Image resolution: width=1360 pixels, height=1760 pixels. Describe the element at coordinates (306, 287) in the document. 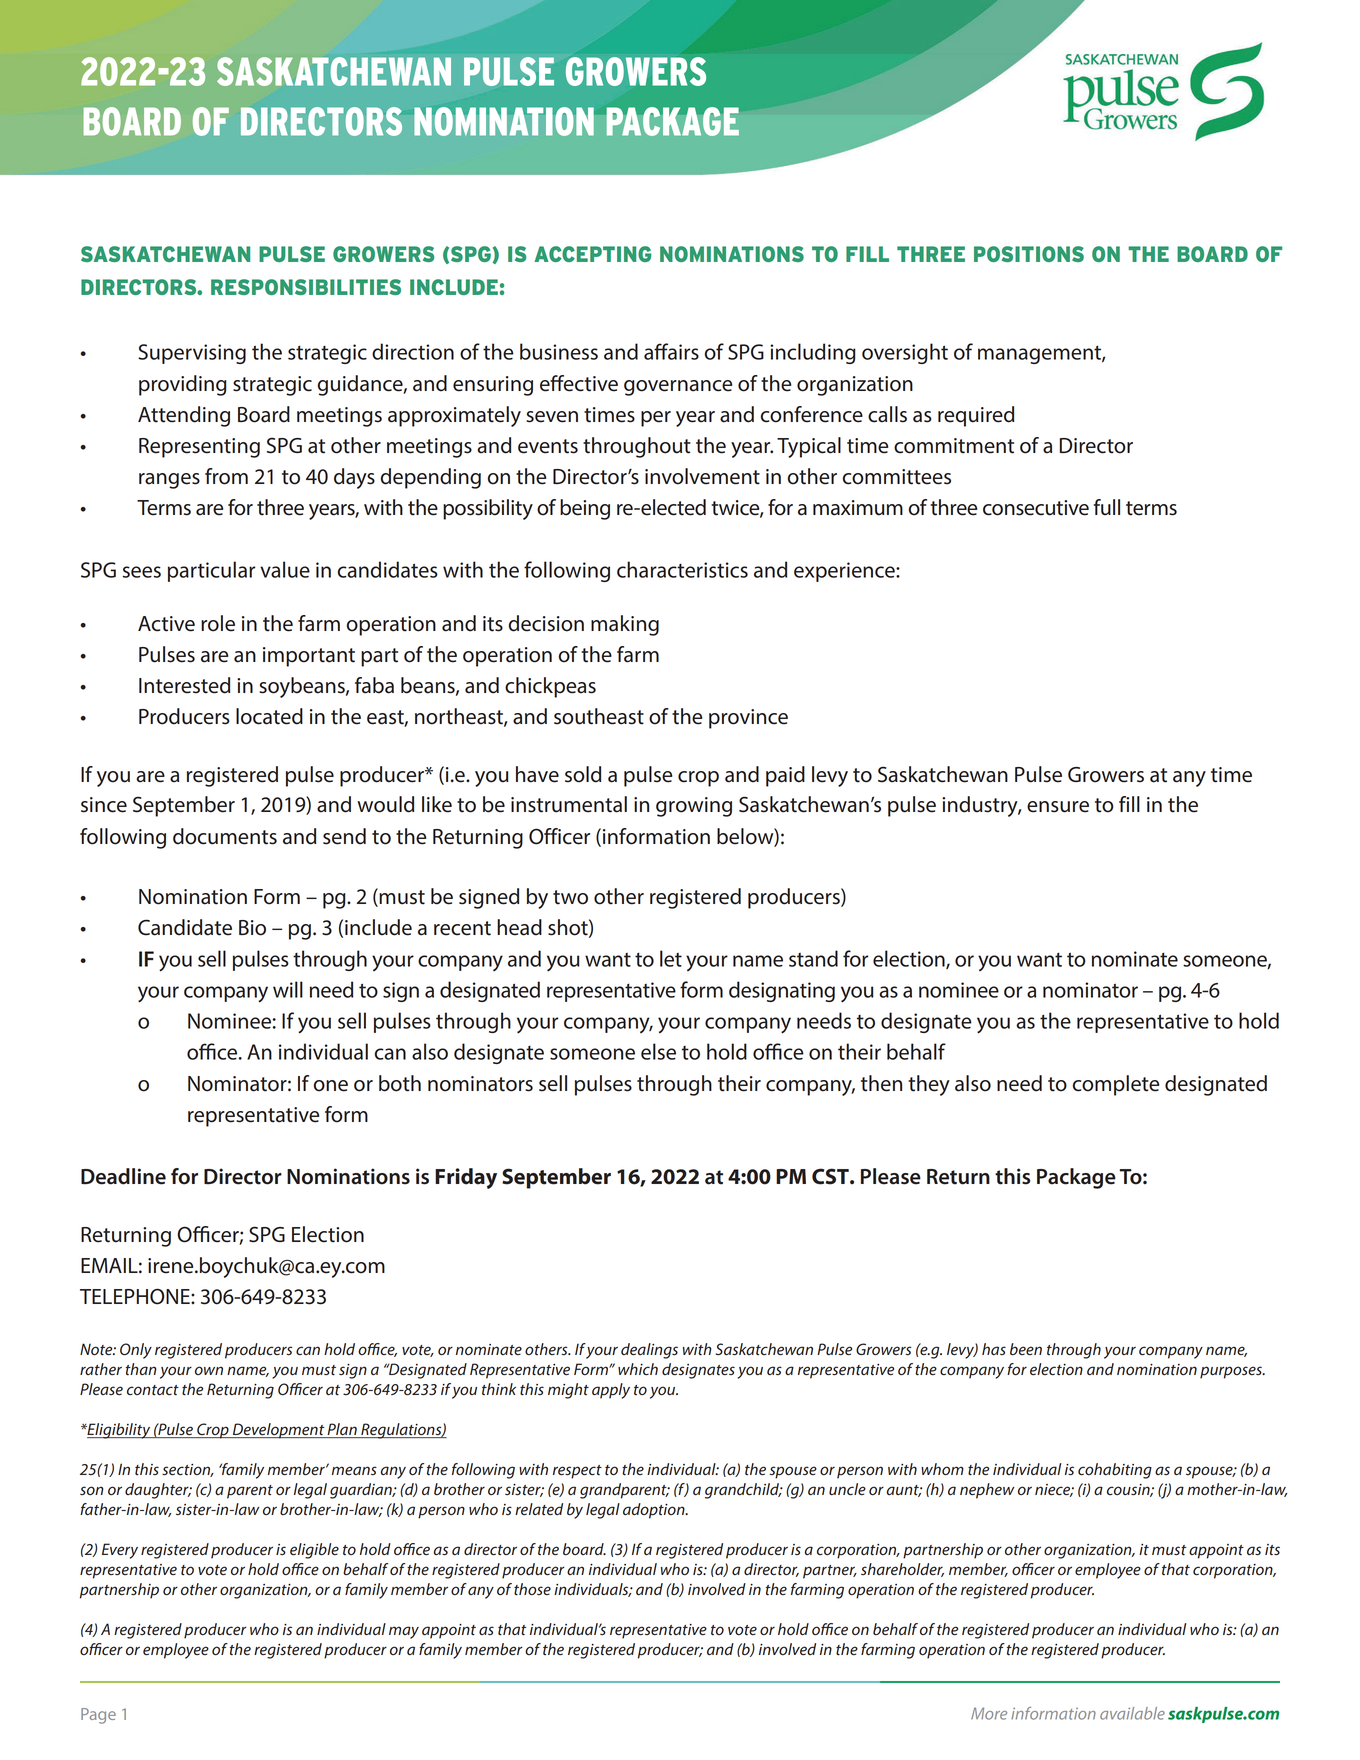

I see `RESPONSIBILITIES` at that location.
